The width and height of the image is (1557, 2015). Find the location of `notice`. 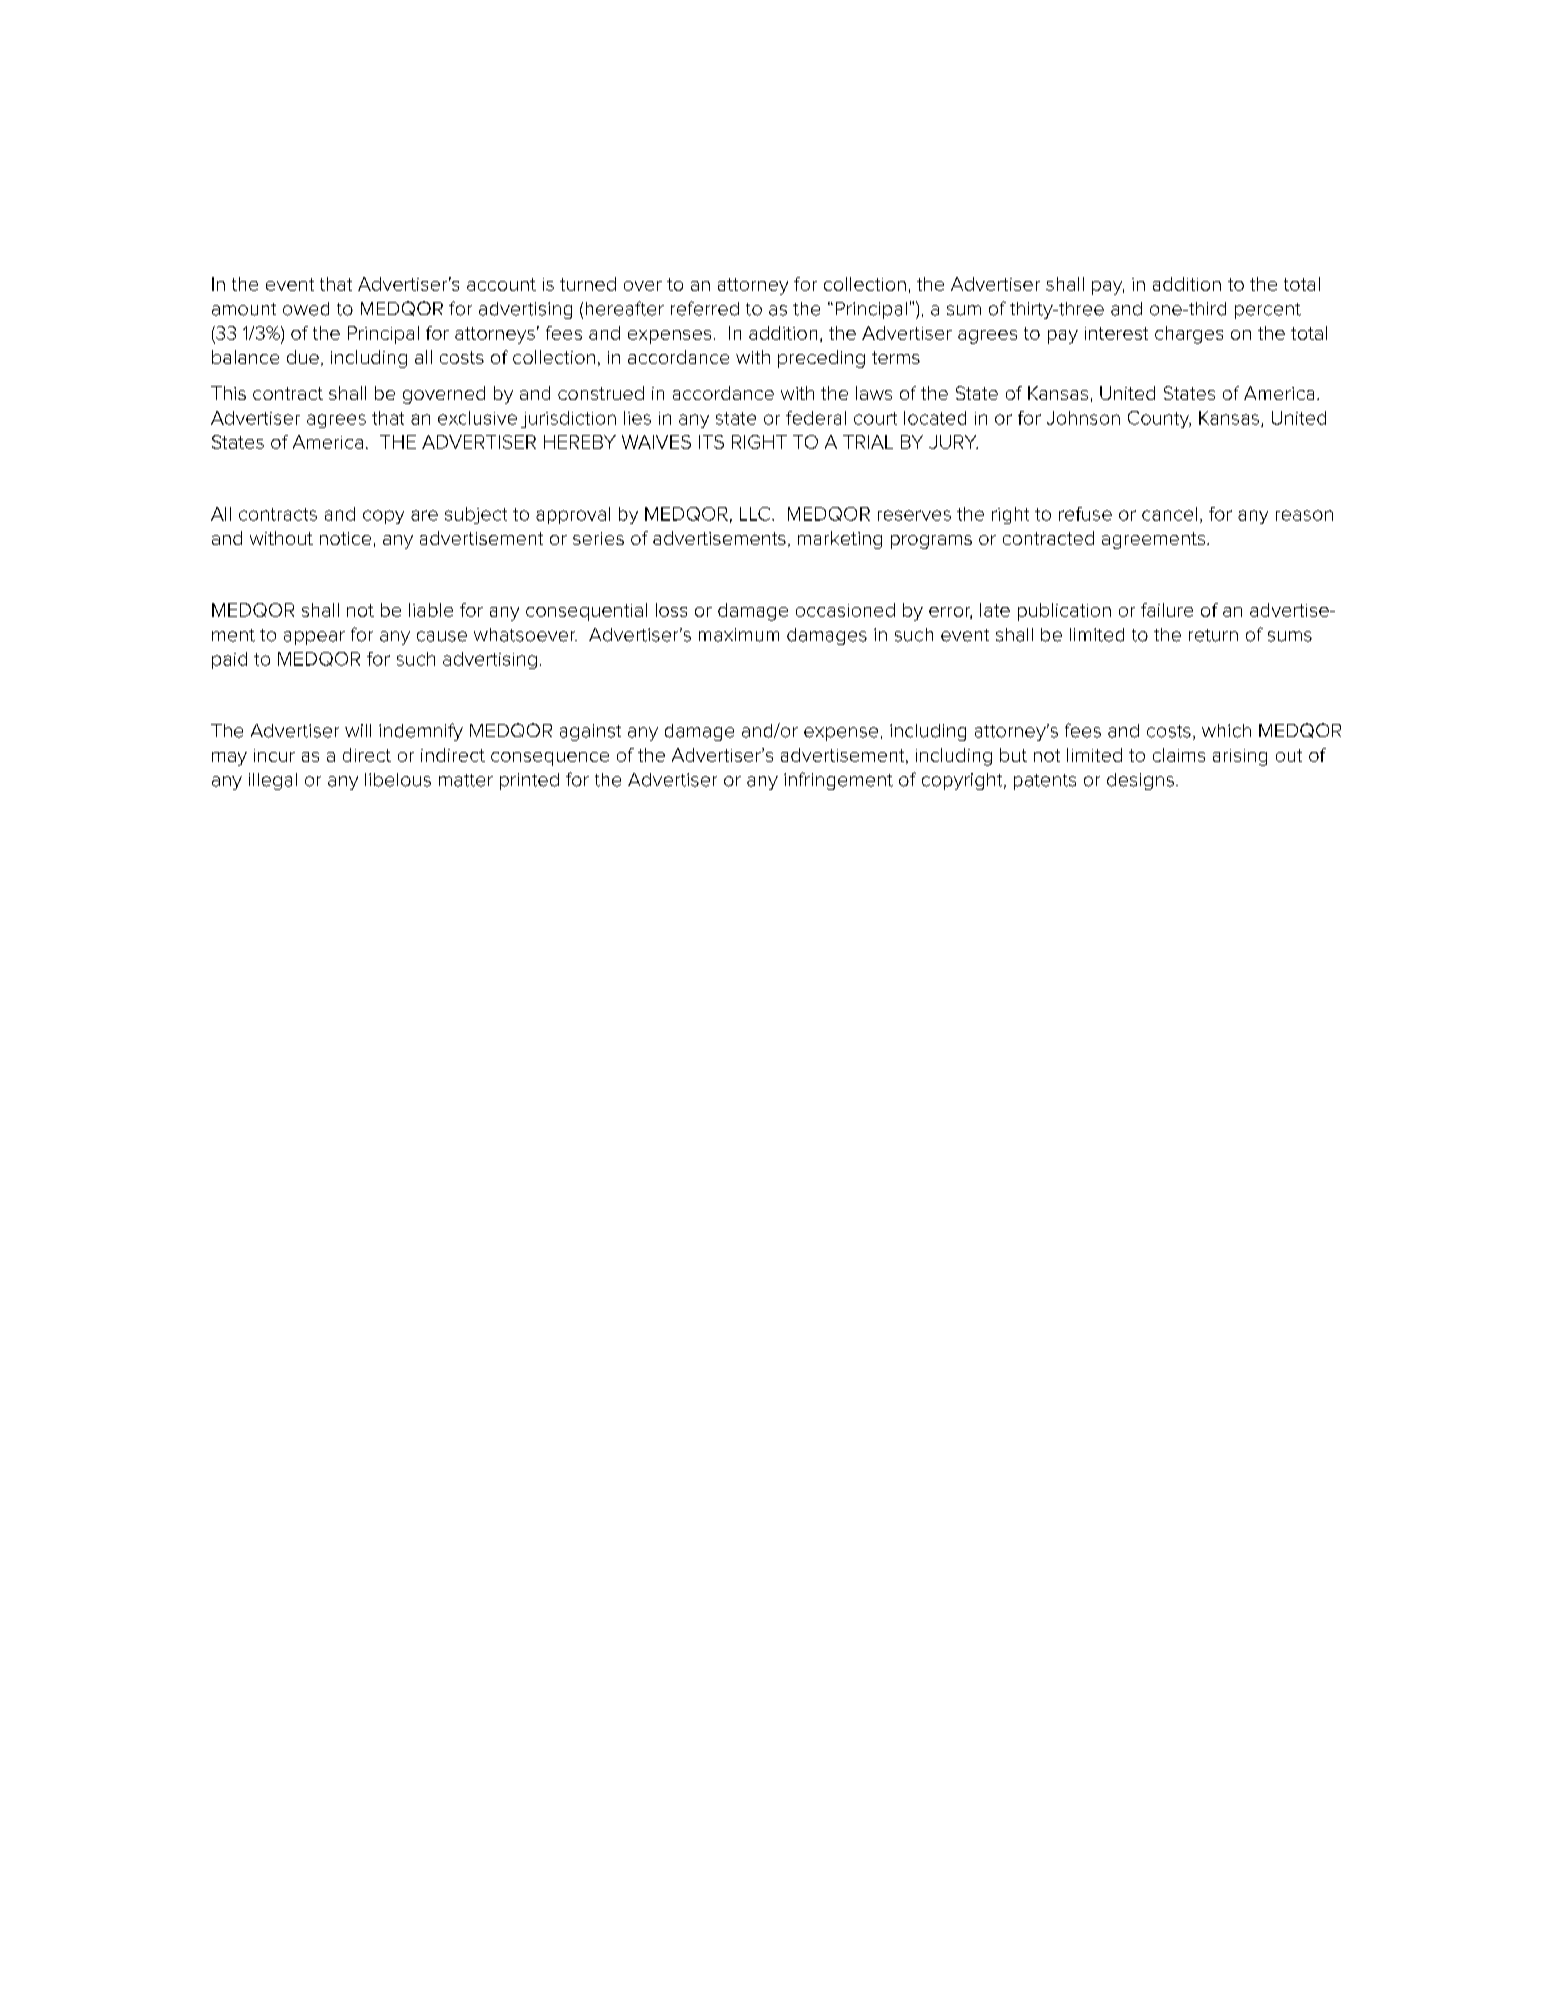

notice is located at coordinates (345, 538).
